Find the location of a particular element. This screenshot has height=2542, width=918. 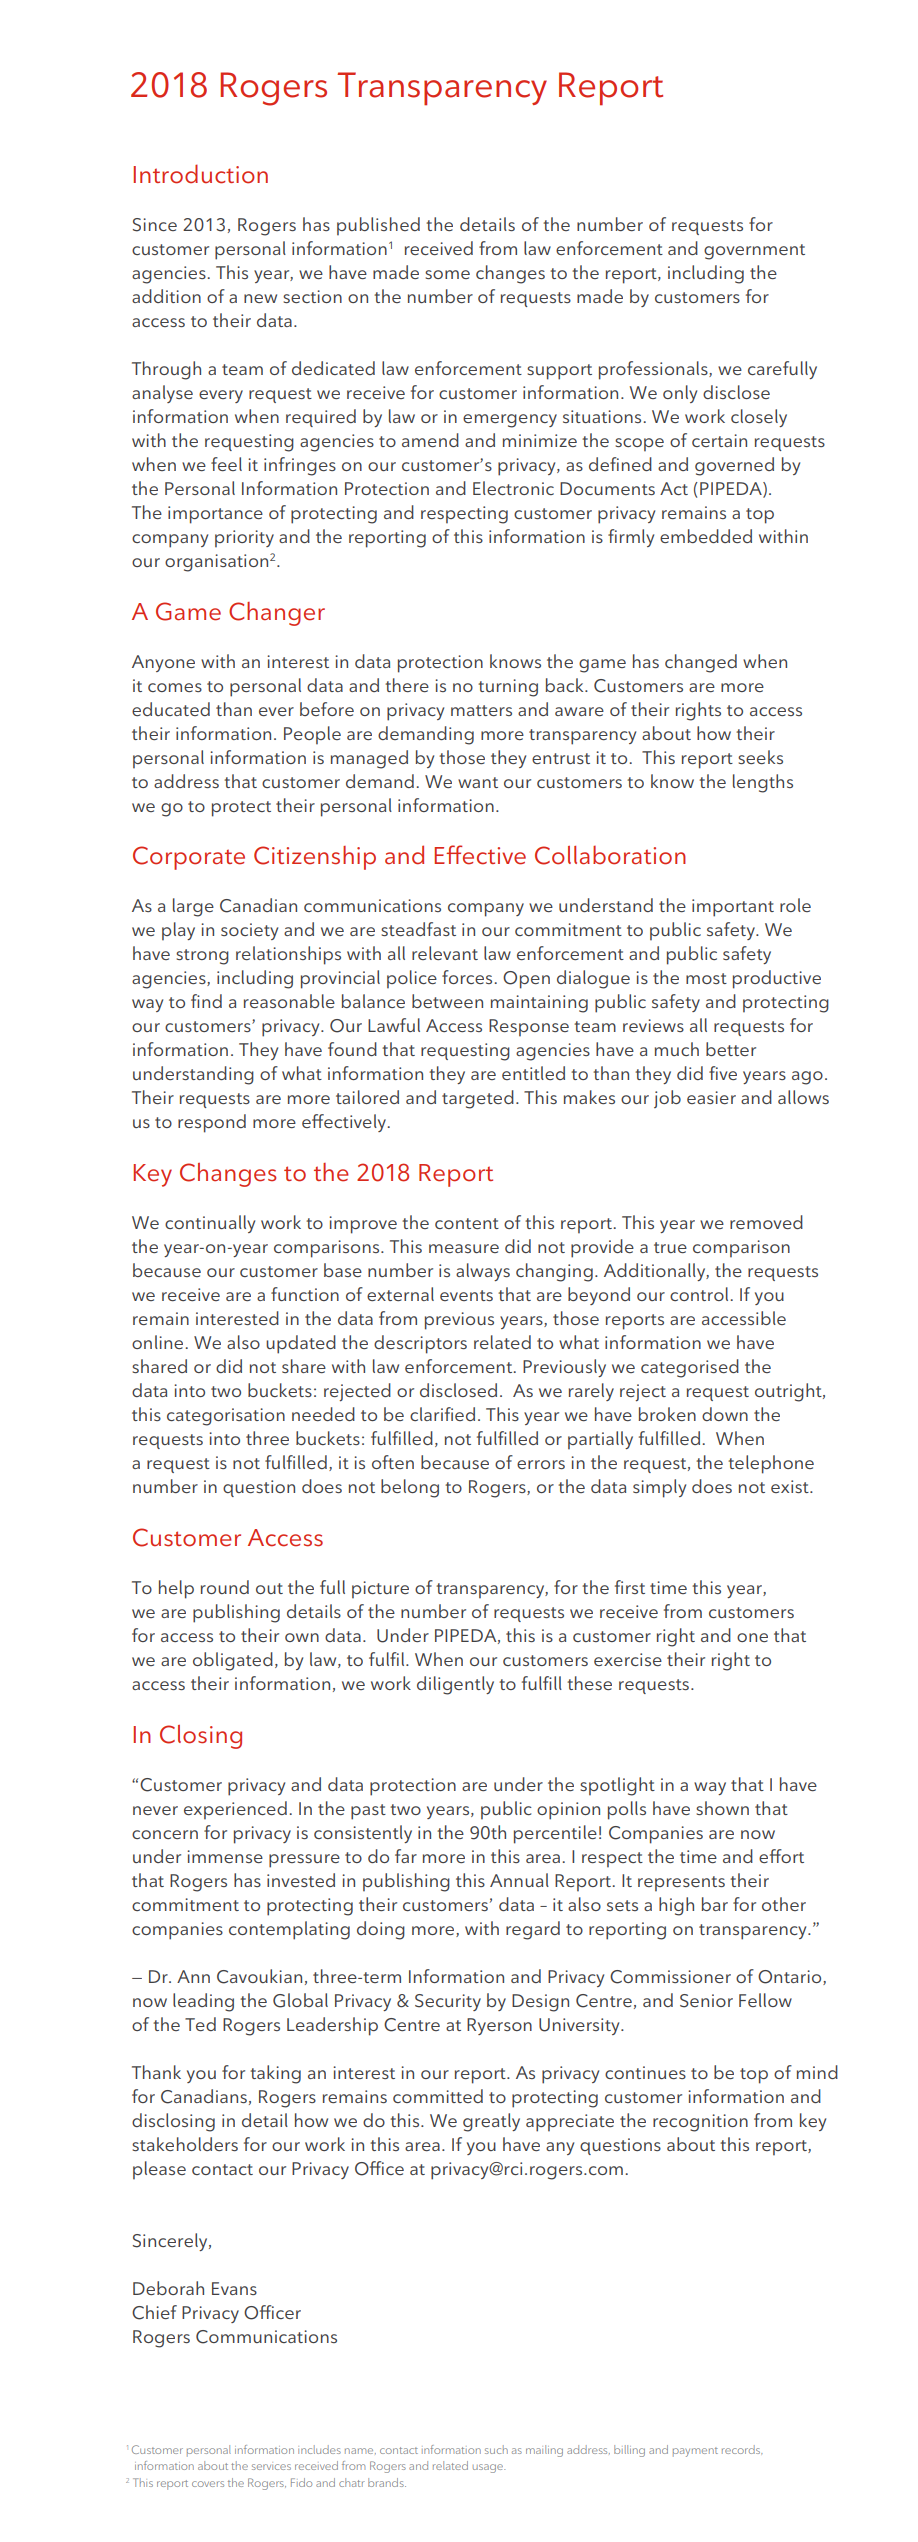

telephone is located at coordinates (771, 1464).
